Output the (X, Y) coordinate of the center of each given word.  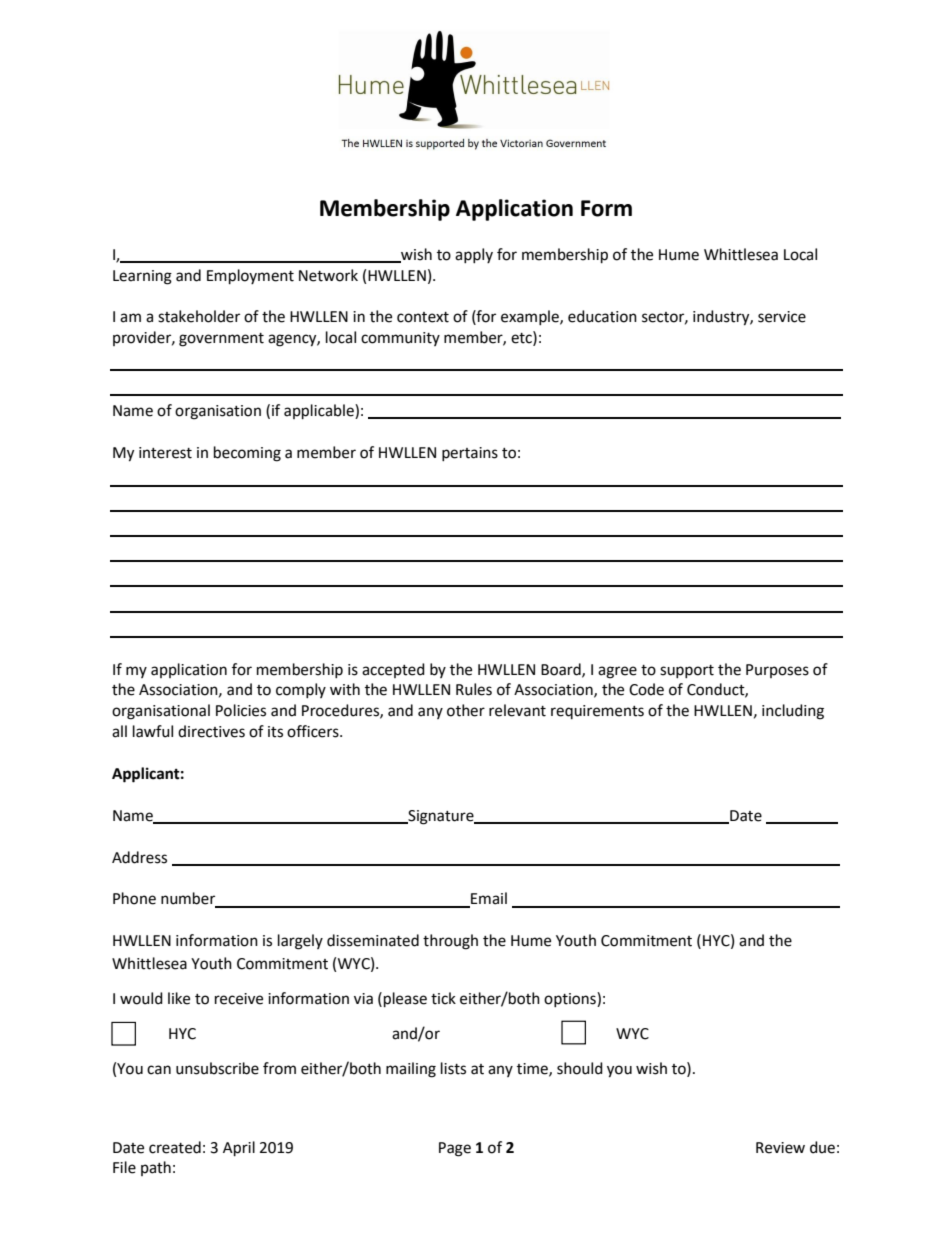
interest (165, 453)
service (782, 317)
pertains (470, 454)
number (189, 899)
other (466, 710)
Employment (250, 277)
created (175, 1147)
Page (455, 1149)
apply (474, 255)
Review (780, 1148)
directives (211, 731)
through (450, 942)
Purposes (777, 671)
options (571, 999)
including (793, 712)
